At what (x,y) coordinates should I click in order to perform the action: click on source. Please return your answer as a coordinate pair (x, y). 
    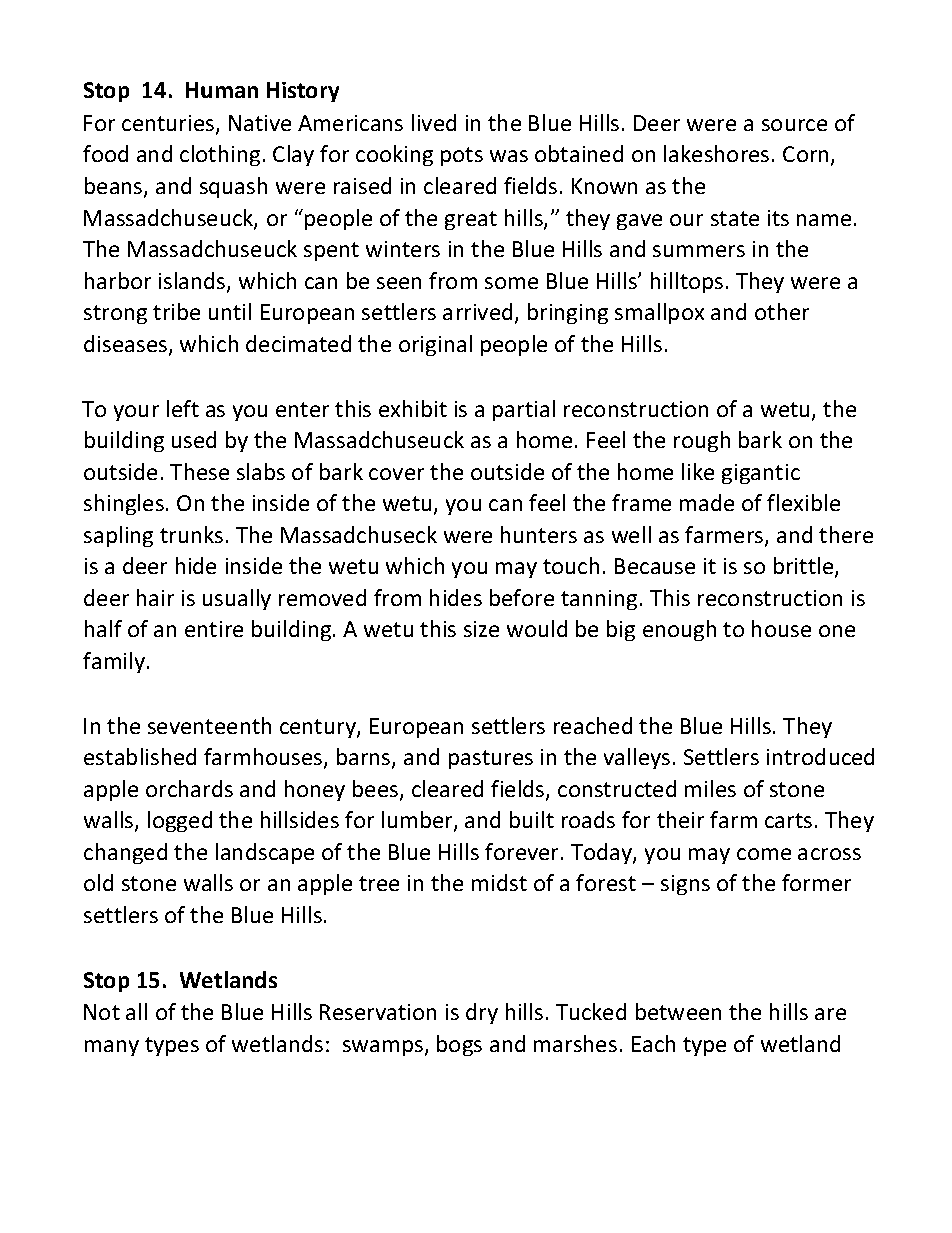
    Looking at the image, I should click on (794, 125).
